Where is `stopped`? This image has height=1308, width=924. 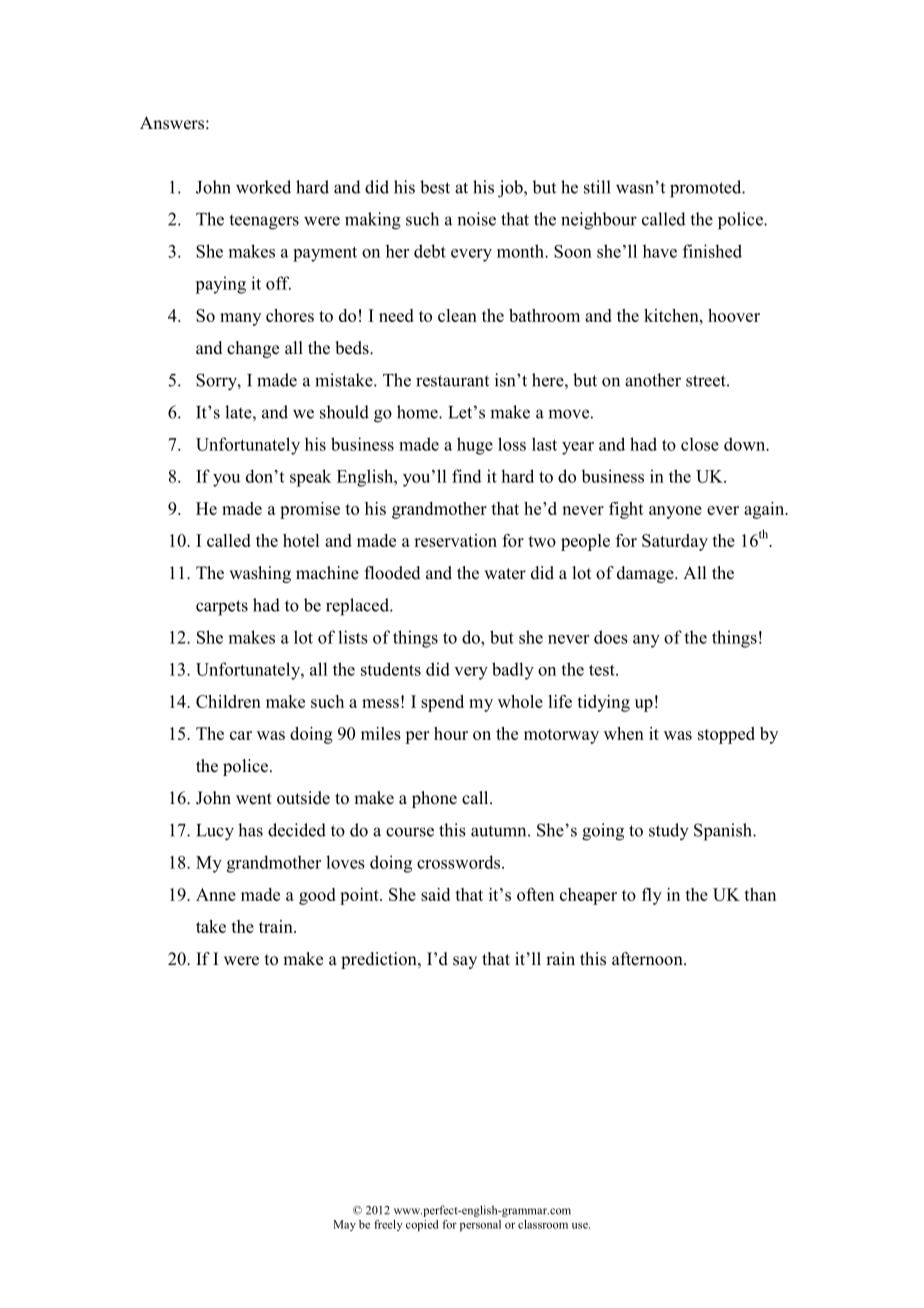 stopped is located at coordinates (726, 735).
